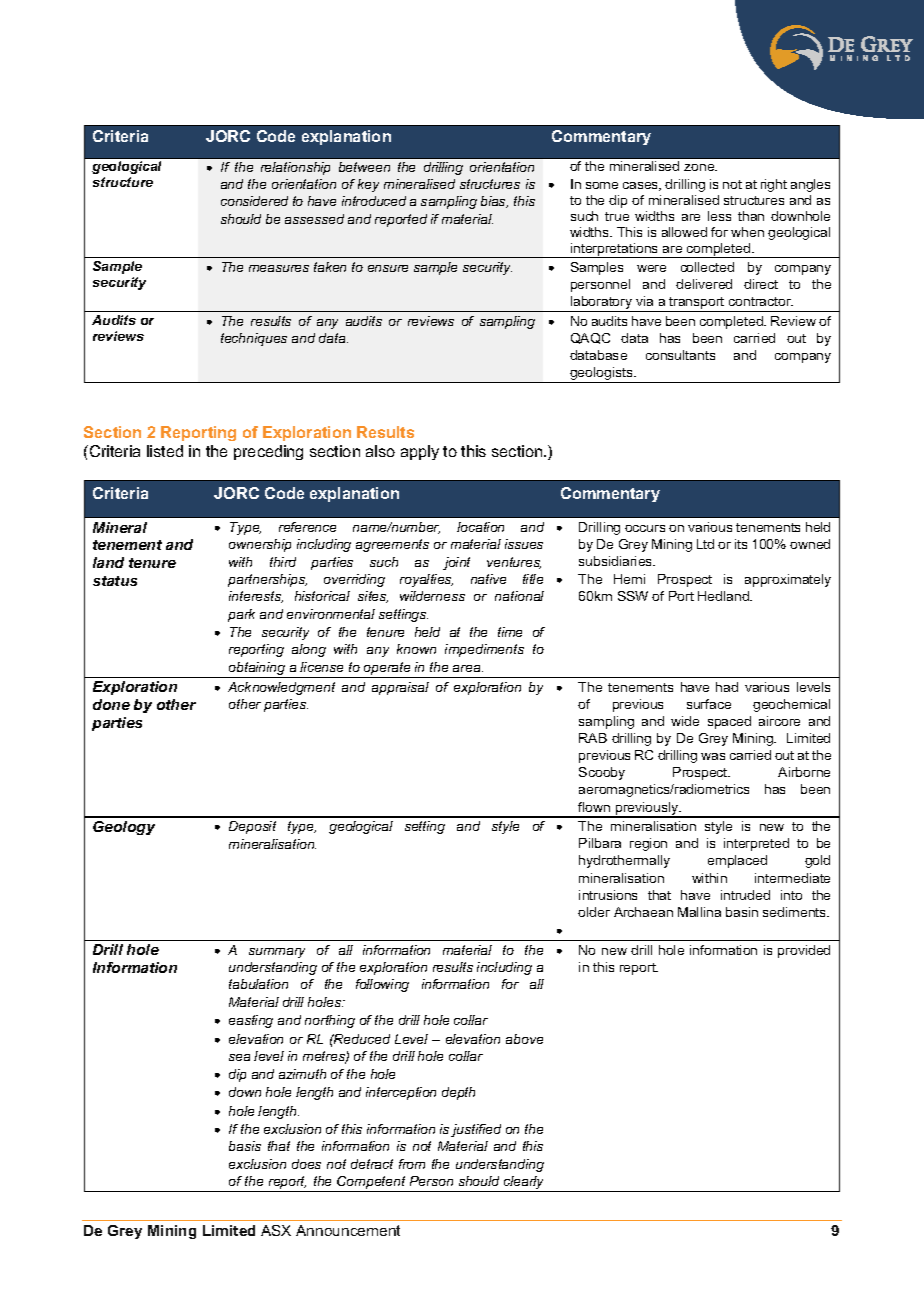  Describe the element at coordinates (420, 452) in the screenshot. I see `apply` at that location.
